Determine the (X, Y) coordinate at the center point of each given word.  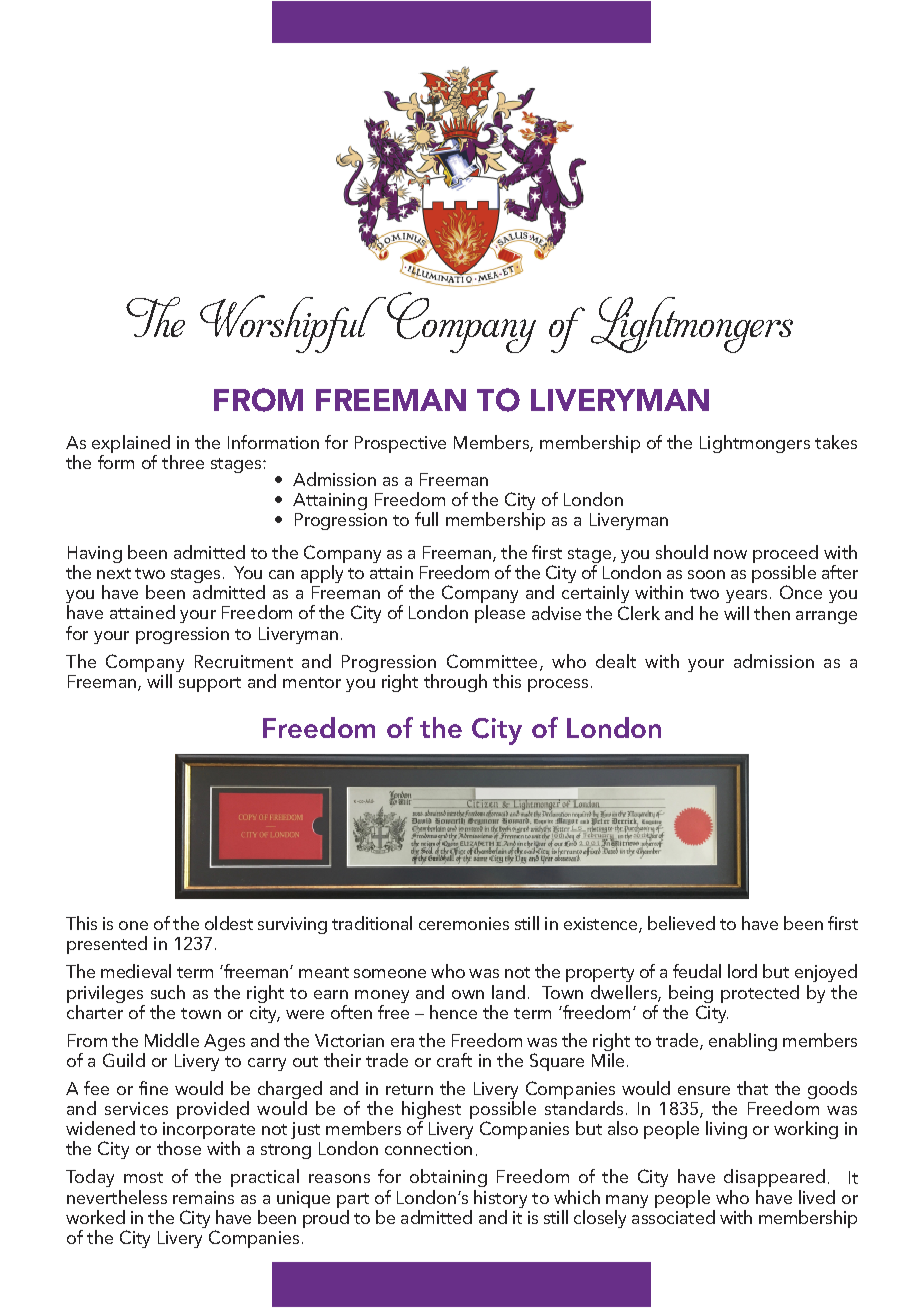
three (183, 462)
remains (203, 1197)
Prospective (400, 444)
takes (836, 442)
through (455, 683)
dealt (616, 661)
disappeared (774, 1178)
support (210, 684)
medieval (136, 971)
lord (742, 971)
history (500, 1200)
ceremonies (464, 923)
